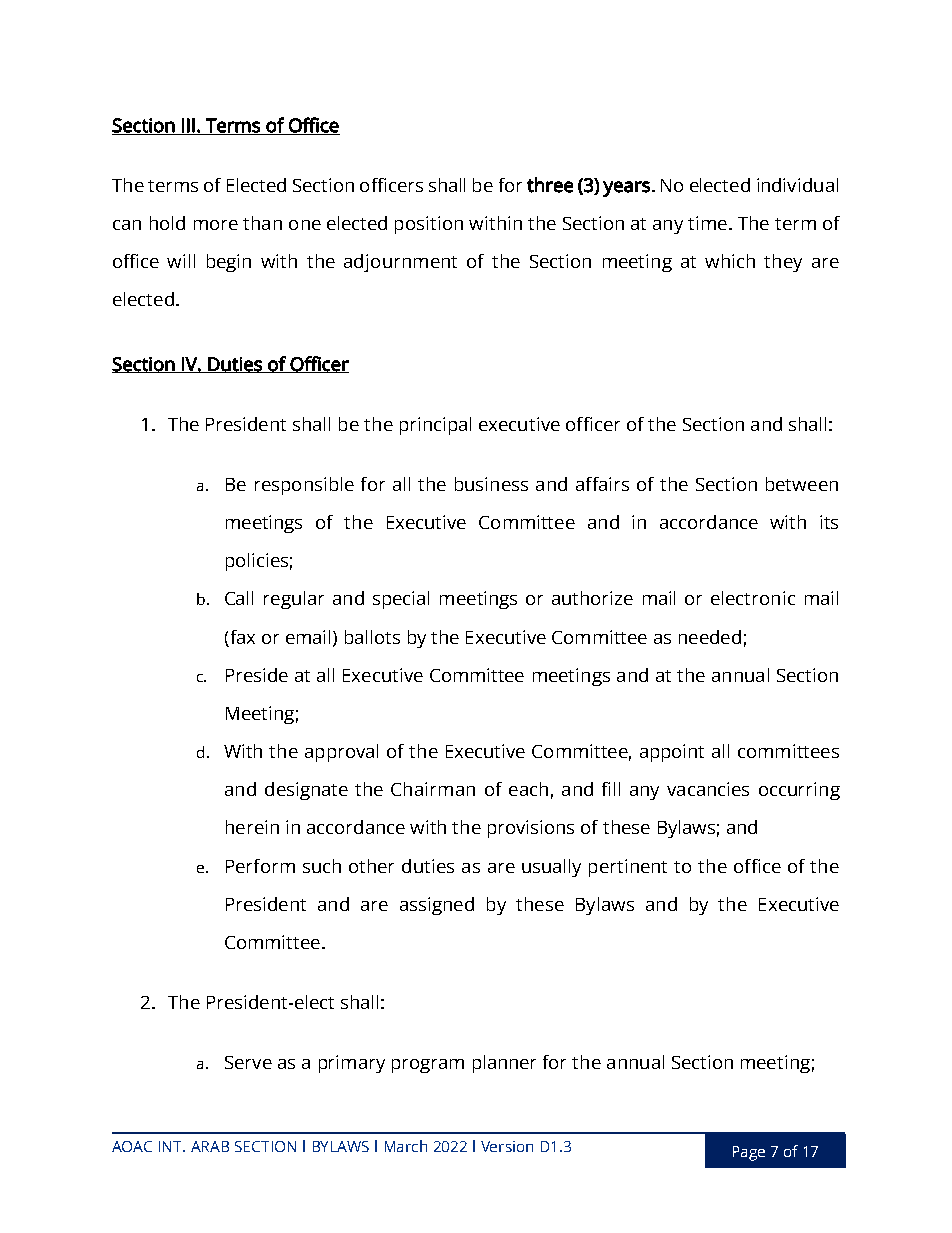 This page has height=1233, width=952. Describe the element at coordinates (210, 1146) in the page. I see `ARAB` at that location.
